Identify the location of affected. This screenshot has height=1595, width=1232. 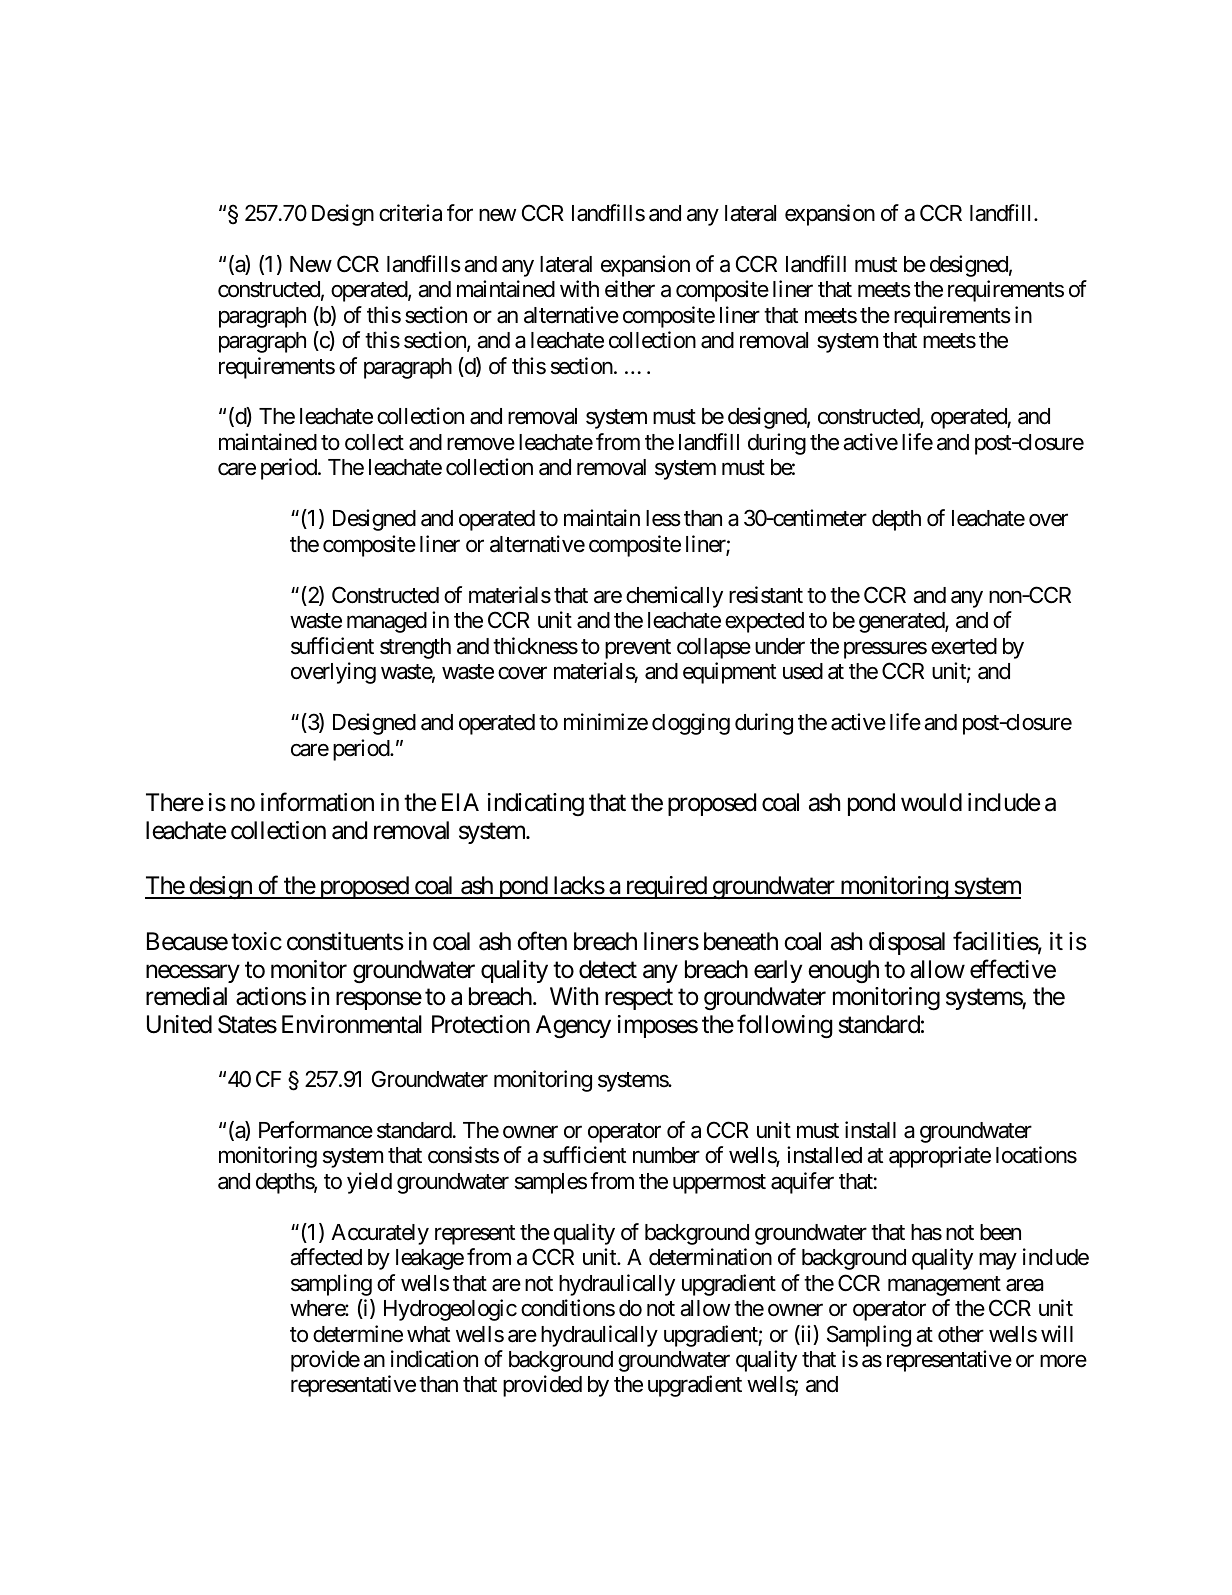
(326, 1257).
